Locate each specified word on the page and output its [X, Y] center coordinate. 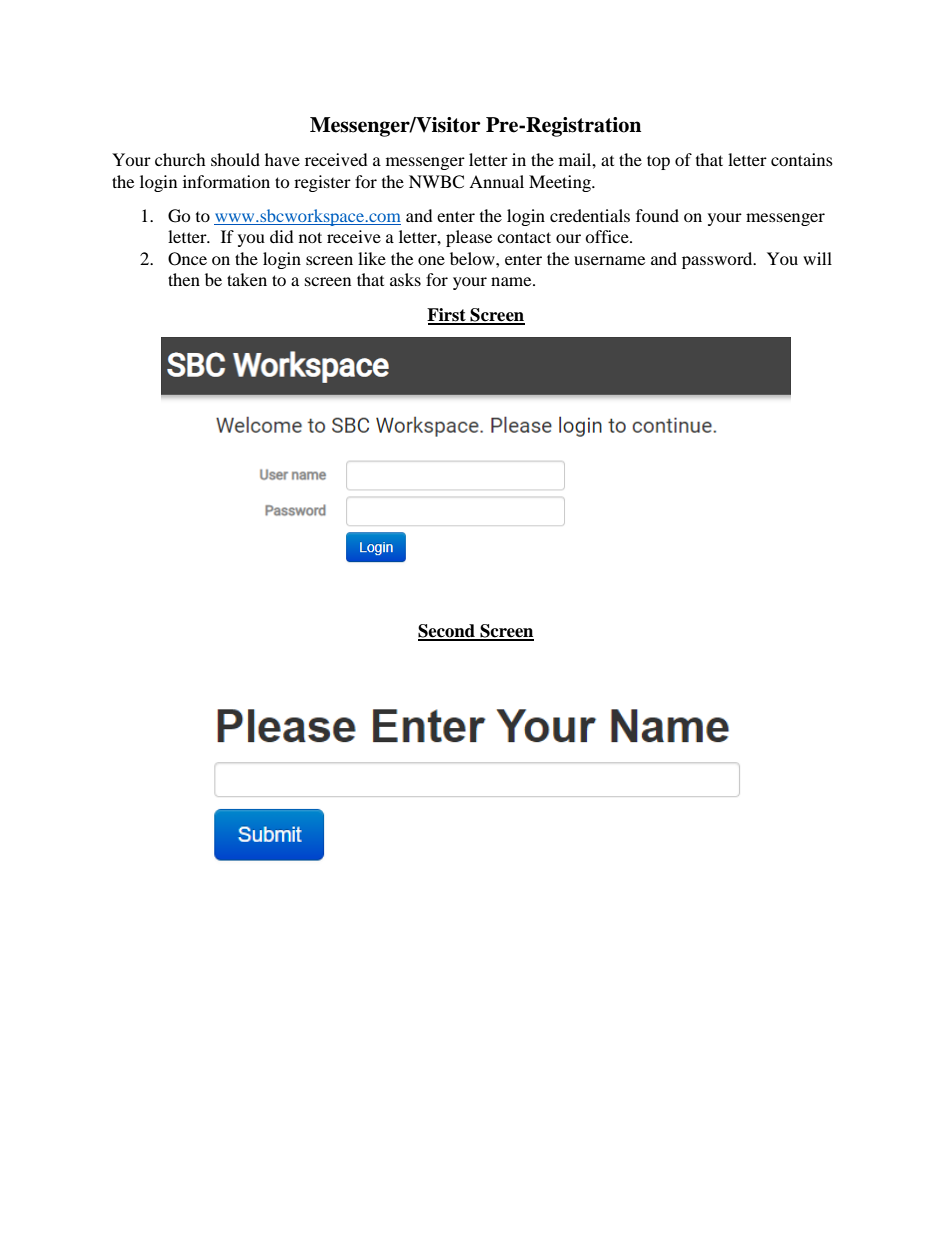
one [431, 260]
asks [405, 279]
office [608, 236]
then [184, 279]
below [473, 258]
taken [247, 279]
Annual [496, 181]
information [226, 181]
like [372, 258]
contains [802, 159]
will [817, 258]
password [718, 260]
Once [187, 259]
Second [447, 632]
